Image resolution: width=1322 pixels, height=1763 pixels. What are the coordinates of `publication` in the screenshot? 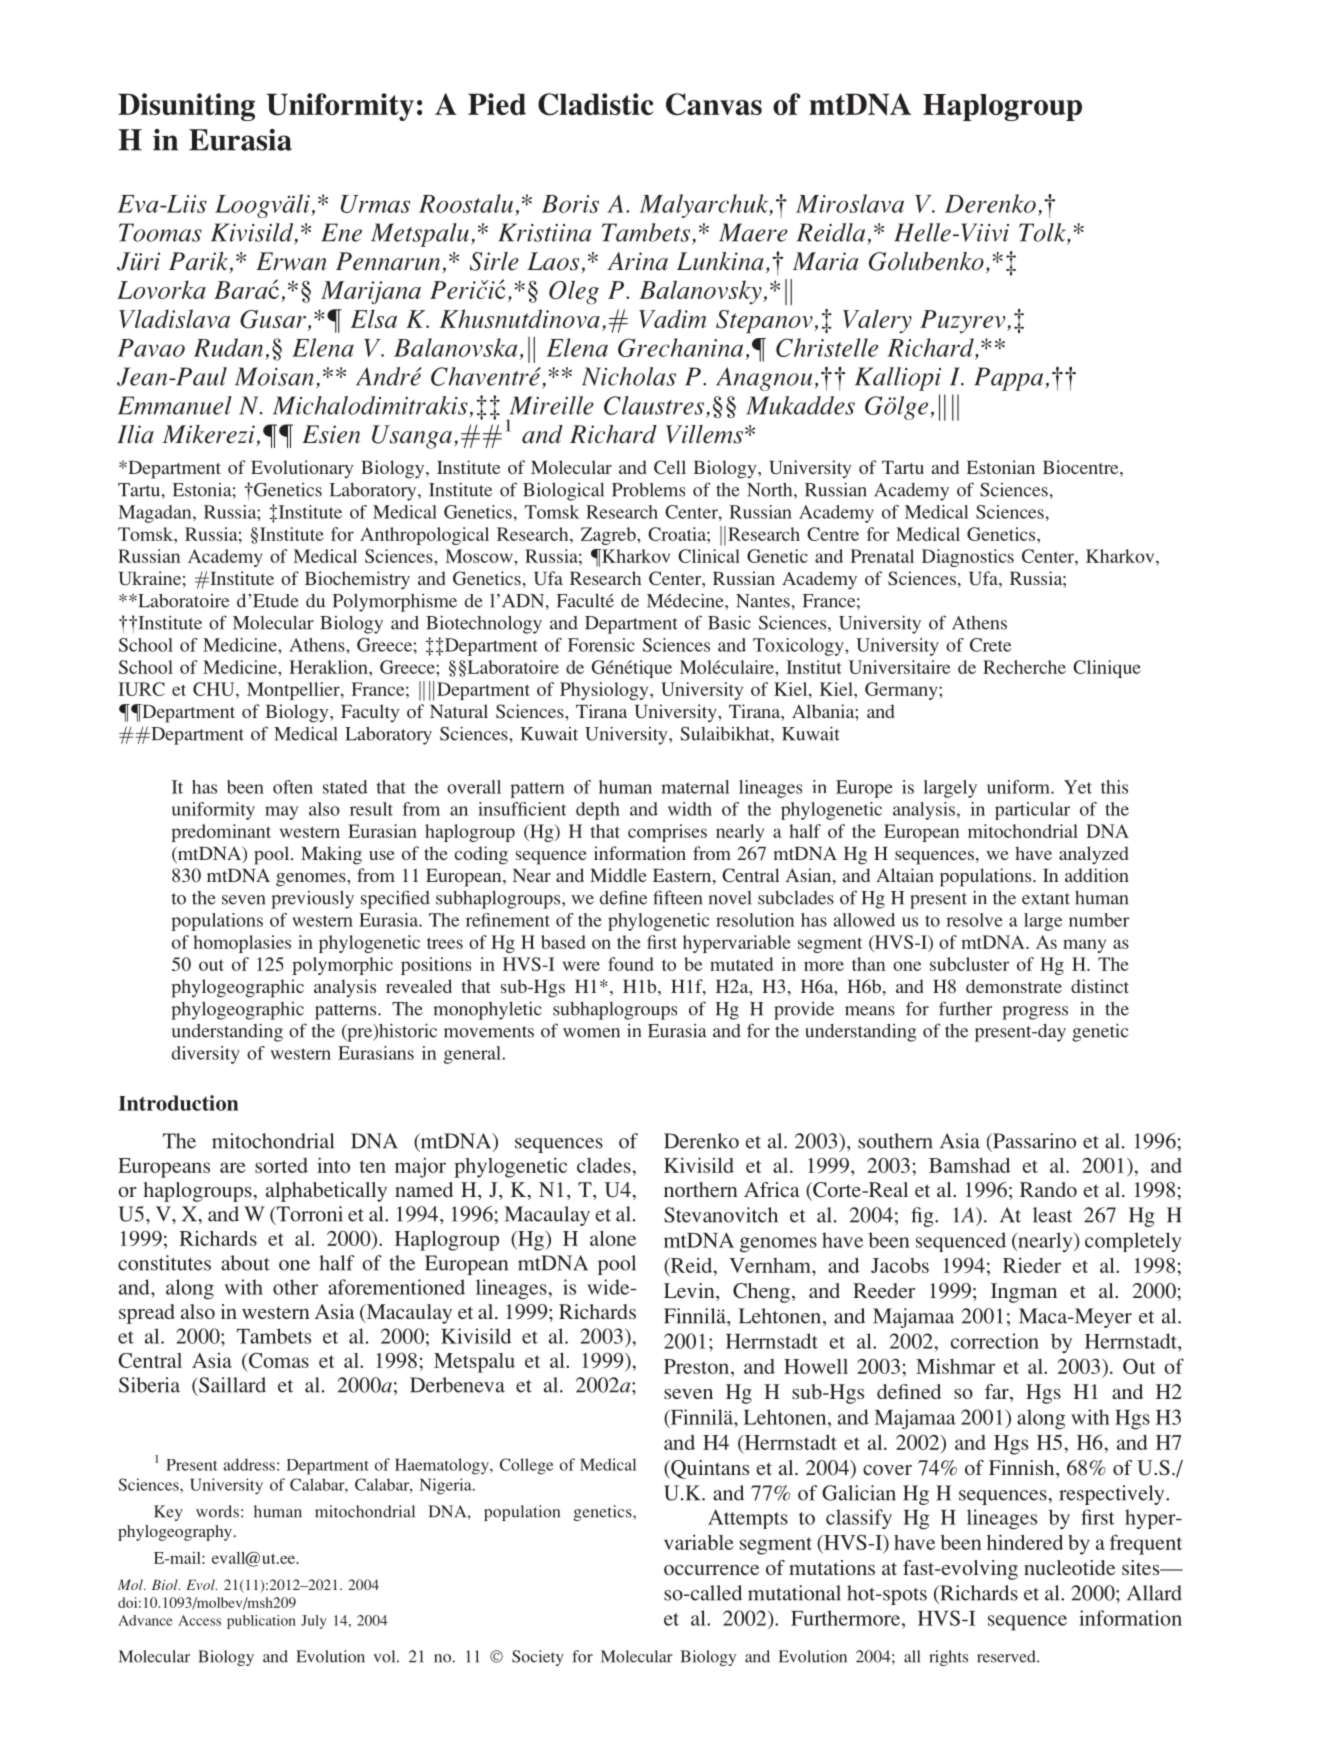 It's located at (261, 1622).
